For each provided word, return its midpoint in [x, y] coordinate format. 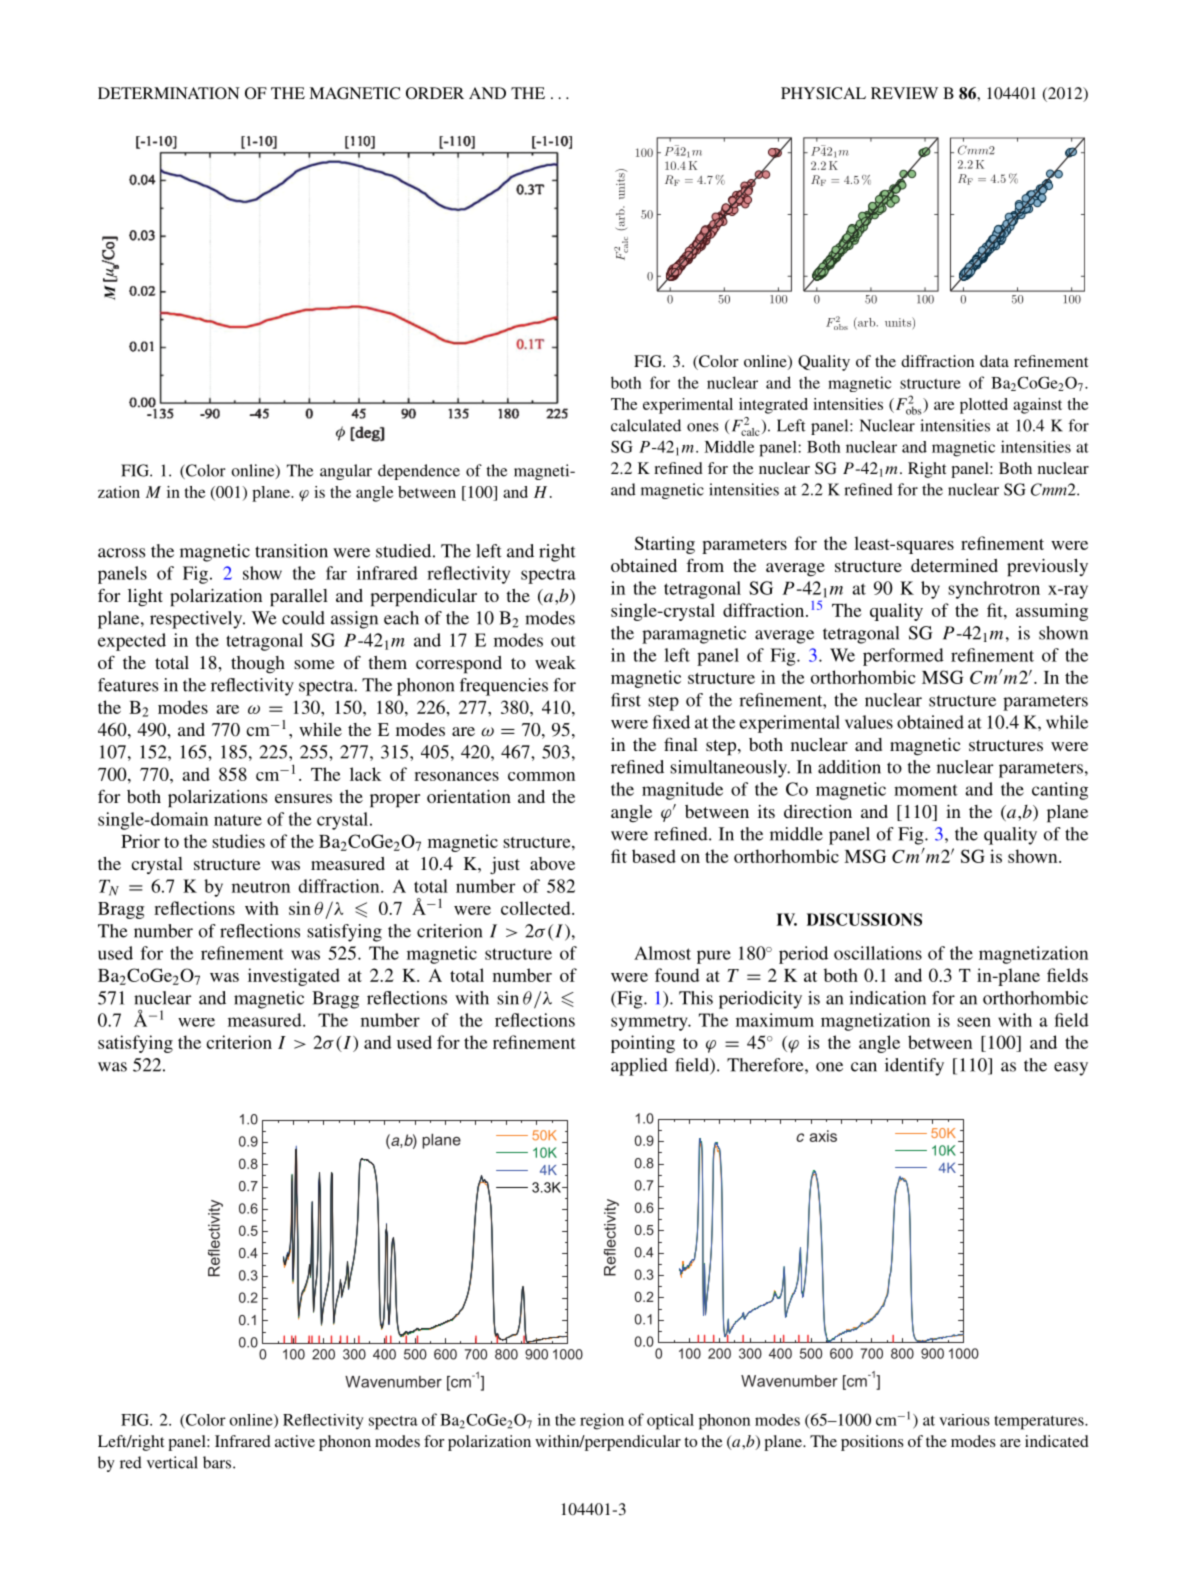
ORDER [435, 93]
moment [926, 790]
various [964, 1420]
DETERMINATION [169, 93]
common [541, 776]
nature [238, 820]
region [602, 1421]
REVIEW [904, 93]
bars [218, 1462]
